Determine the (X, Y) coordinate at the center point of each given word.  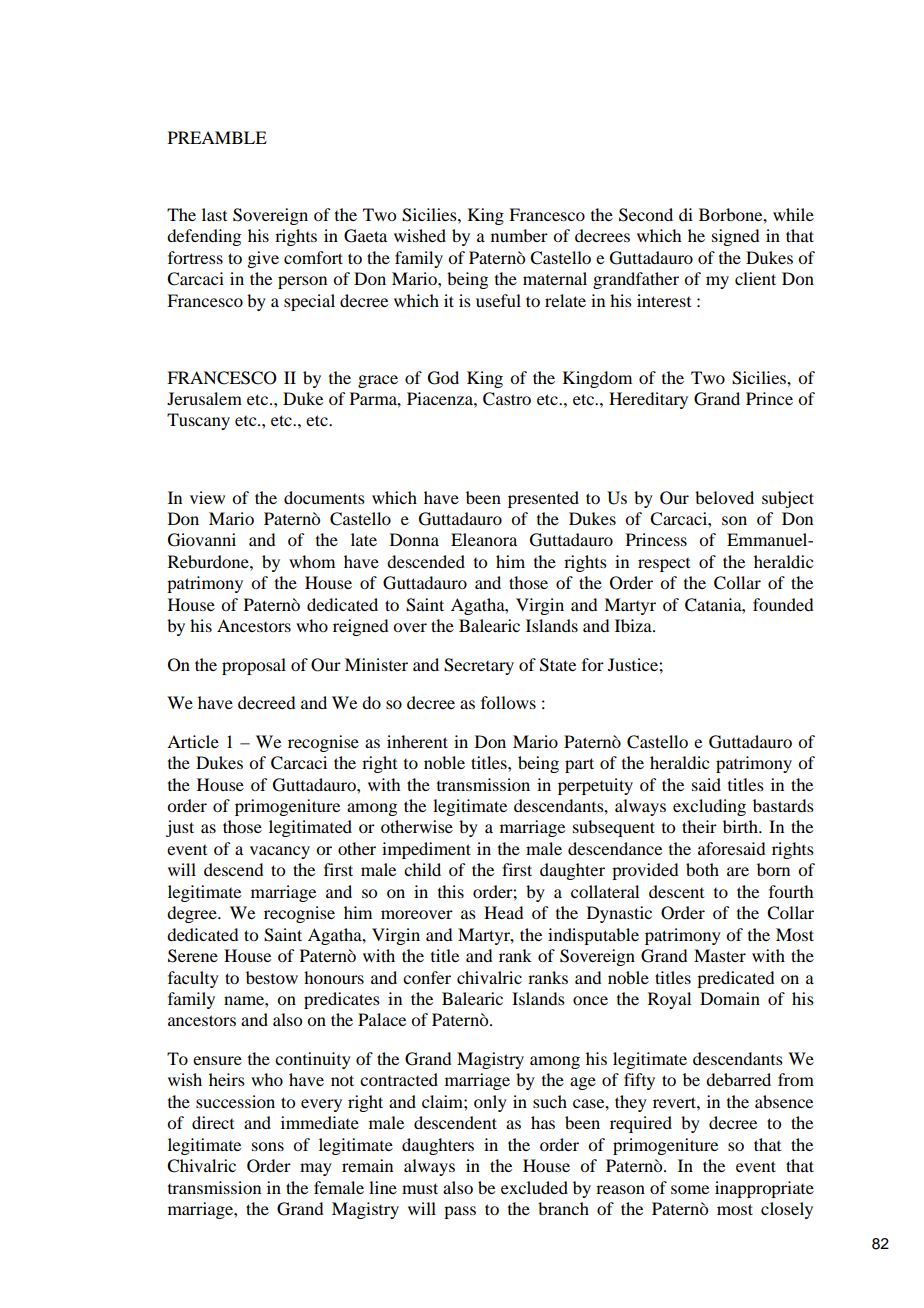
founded (783, 604)
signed (735, 237)
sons (268, 1146)
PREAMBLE (217, 137)
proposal (254, 666)
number (519, 235)
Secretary (479, 666)
